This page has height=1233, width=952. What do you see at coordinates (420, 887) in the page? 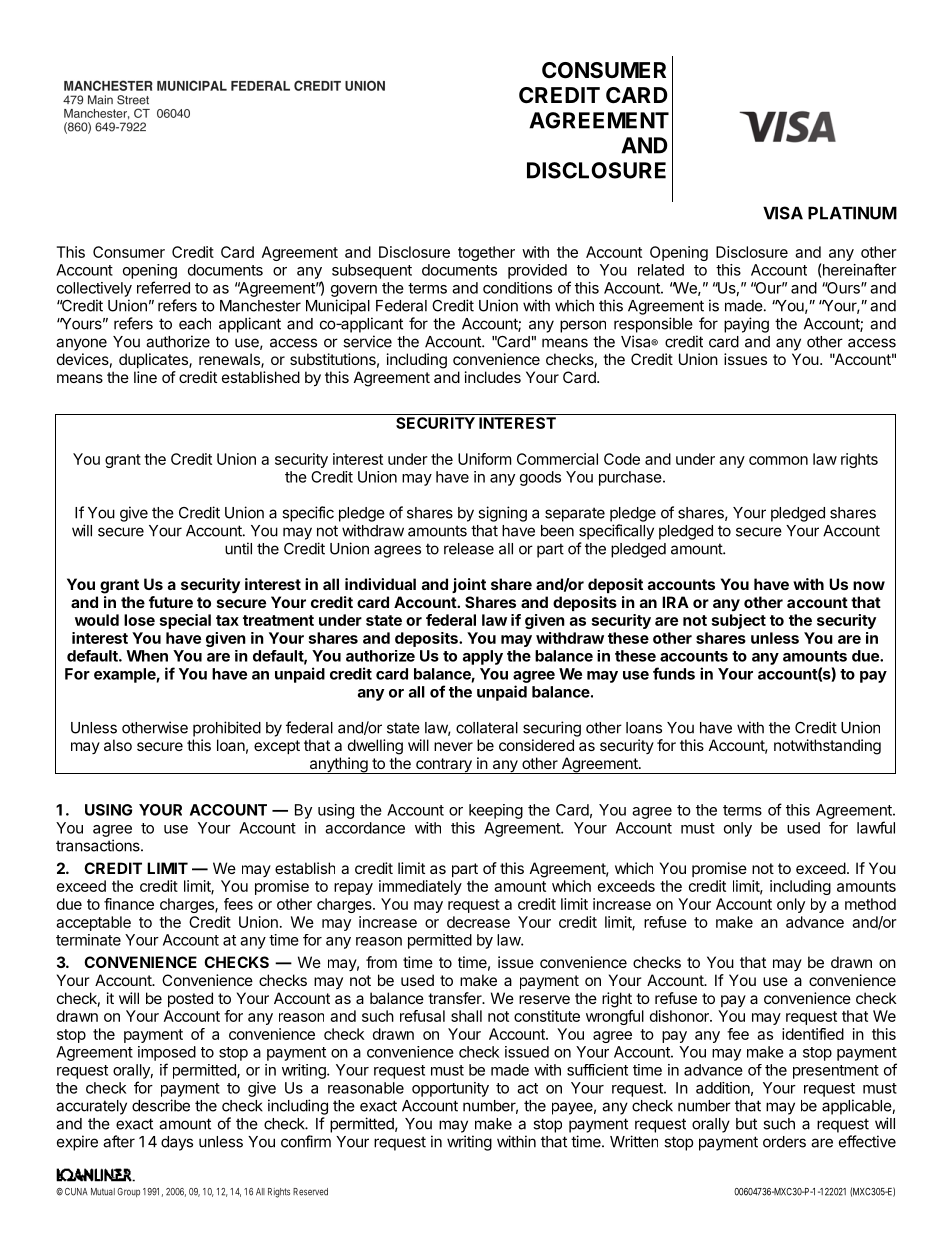
I see `immediately` at bounding box center [420, 887].
